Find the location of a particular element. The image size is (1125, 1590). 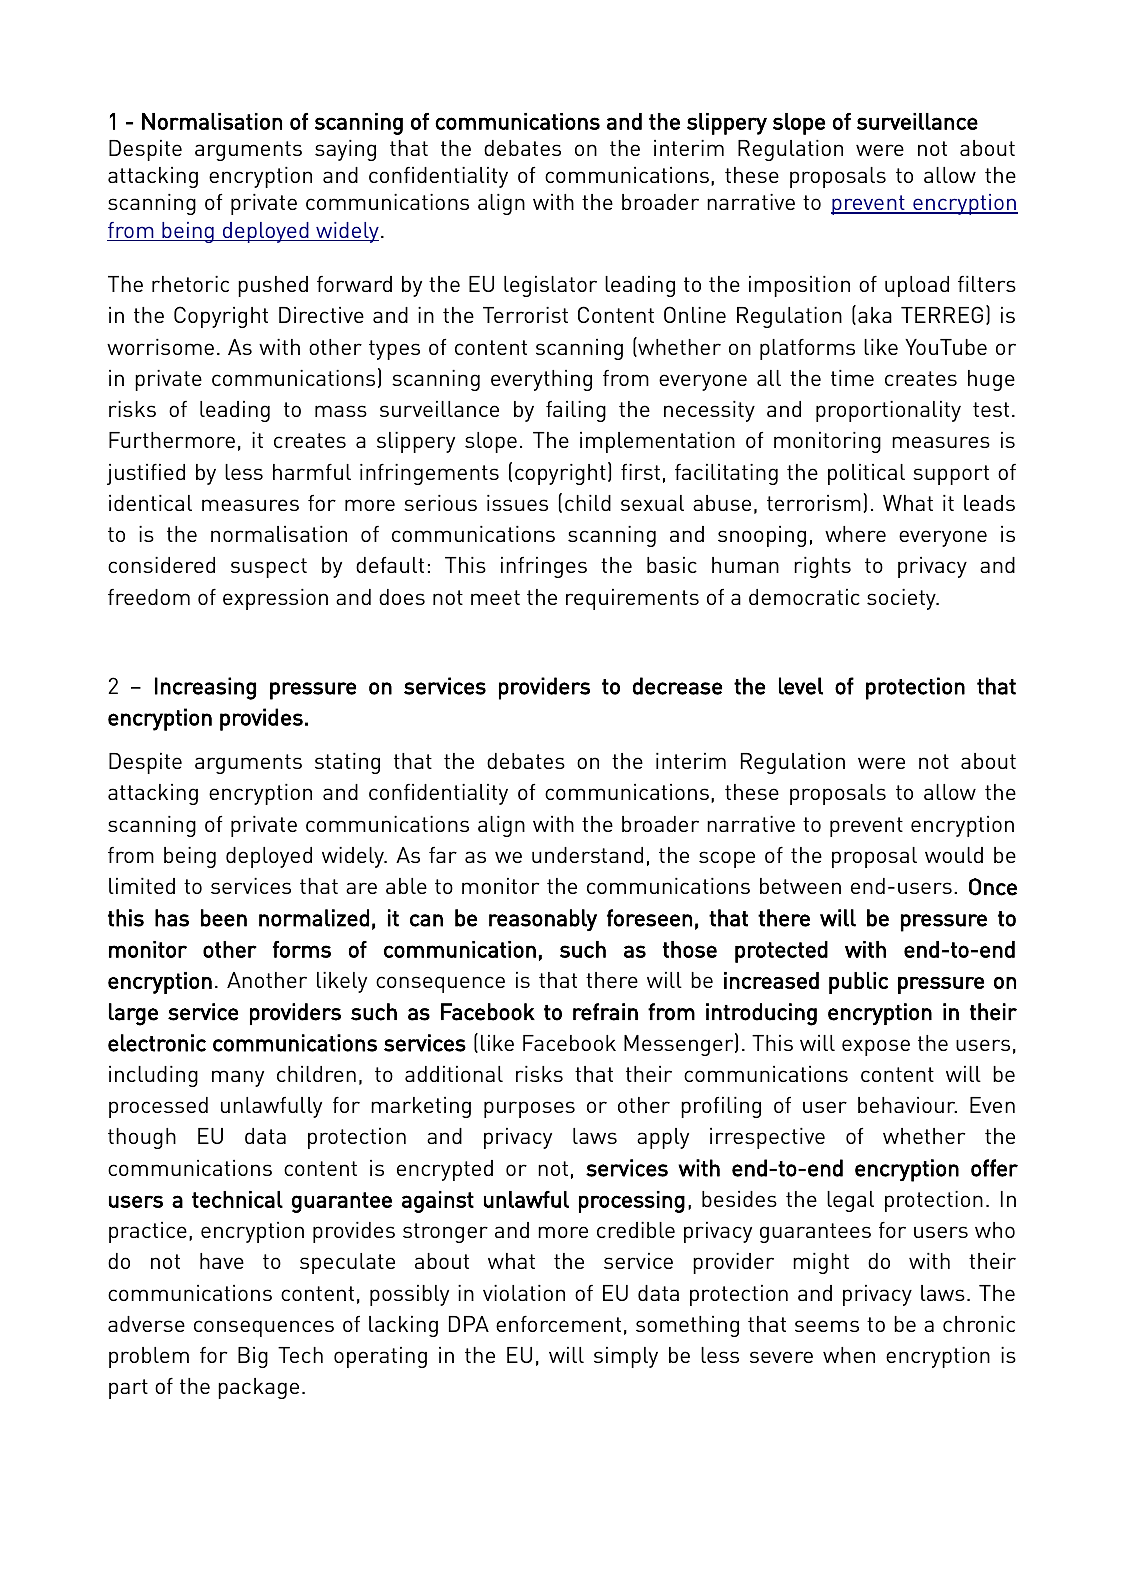

public is located at coordinates (858, 983).
